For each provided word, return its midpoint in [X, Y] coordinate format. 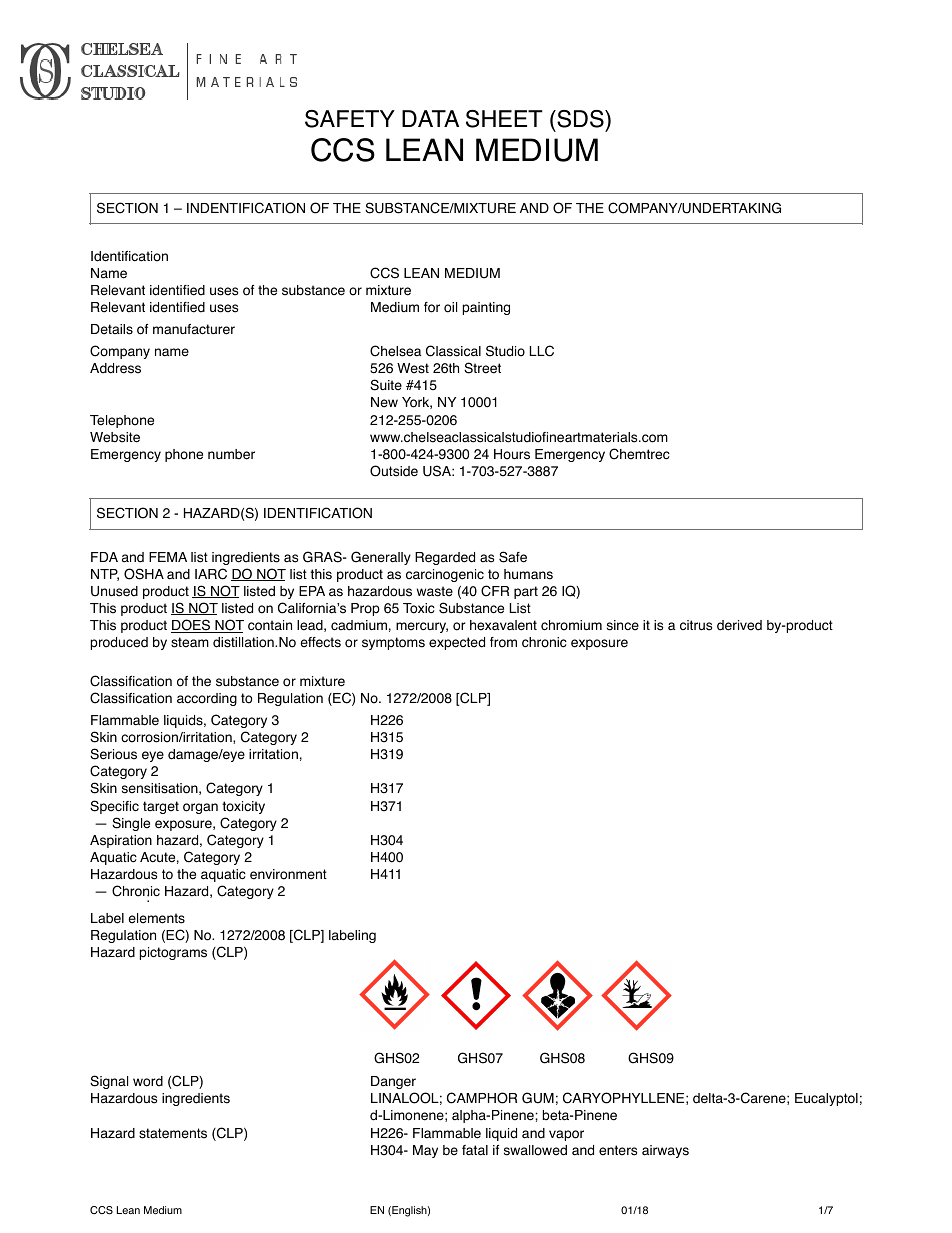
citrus [696, 625]
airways [665, 1151]
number [231, 454]
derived [739, 625]
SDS [580, 119]
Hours [512, 454]
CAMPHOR [482, 1098]
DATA [430, 118]
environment [288, 874]
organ [200, 808]
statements [173, 1133]
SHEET [504, 119]
